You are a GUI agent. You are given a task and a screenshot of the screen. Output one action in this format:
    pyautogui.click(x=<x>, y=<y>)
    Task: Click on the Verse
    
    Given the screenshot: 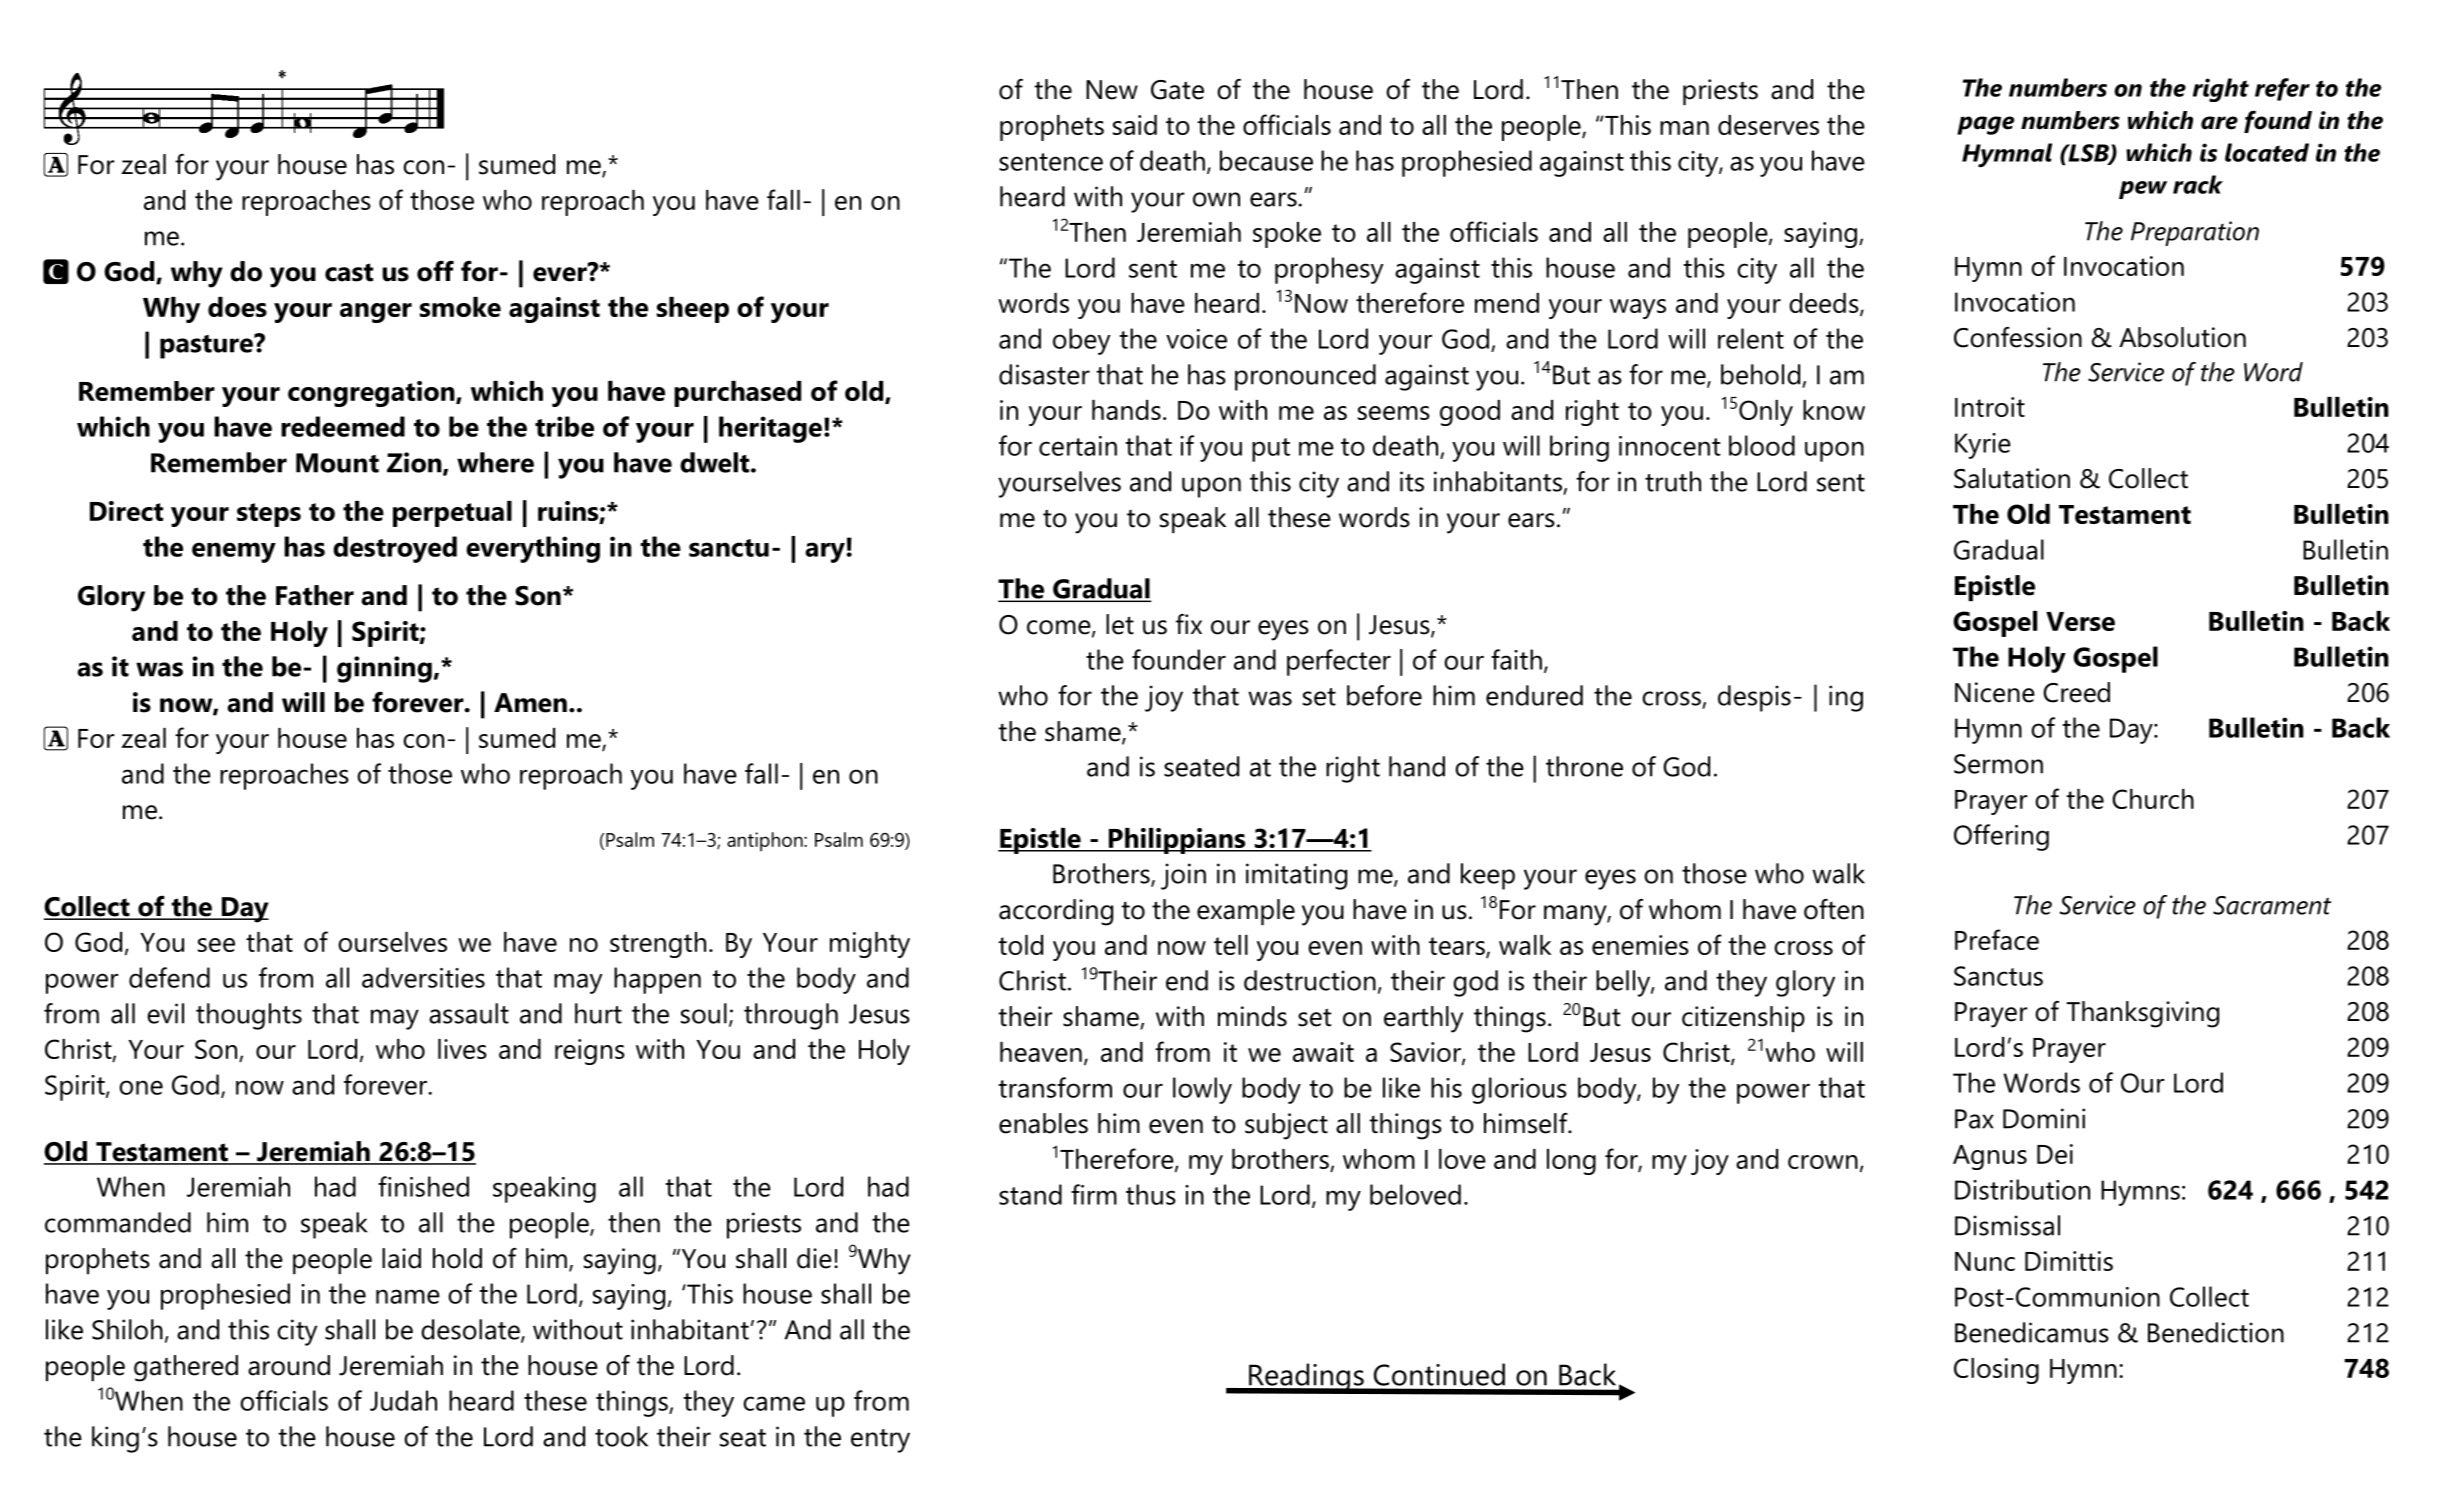 What is the action you would take?
    pyautogui.click(x=2080, y=621)
